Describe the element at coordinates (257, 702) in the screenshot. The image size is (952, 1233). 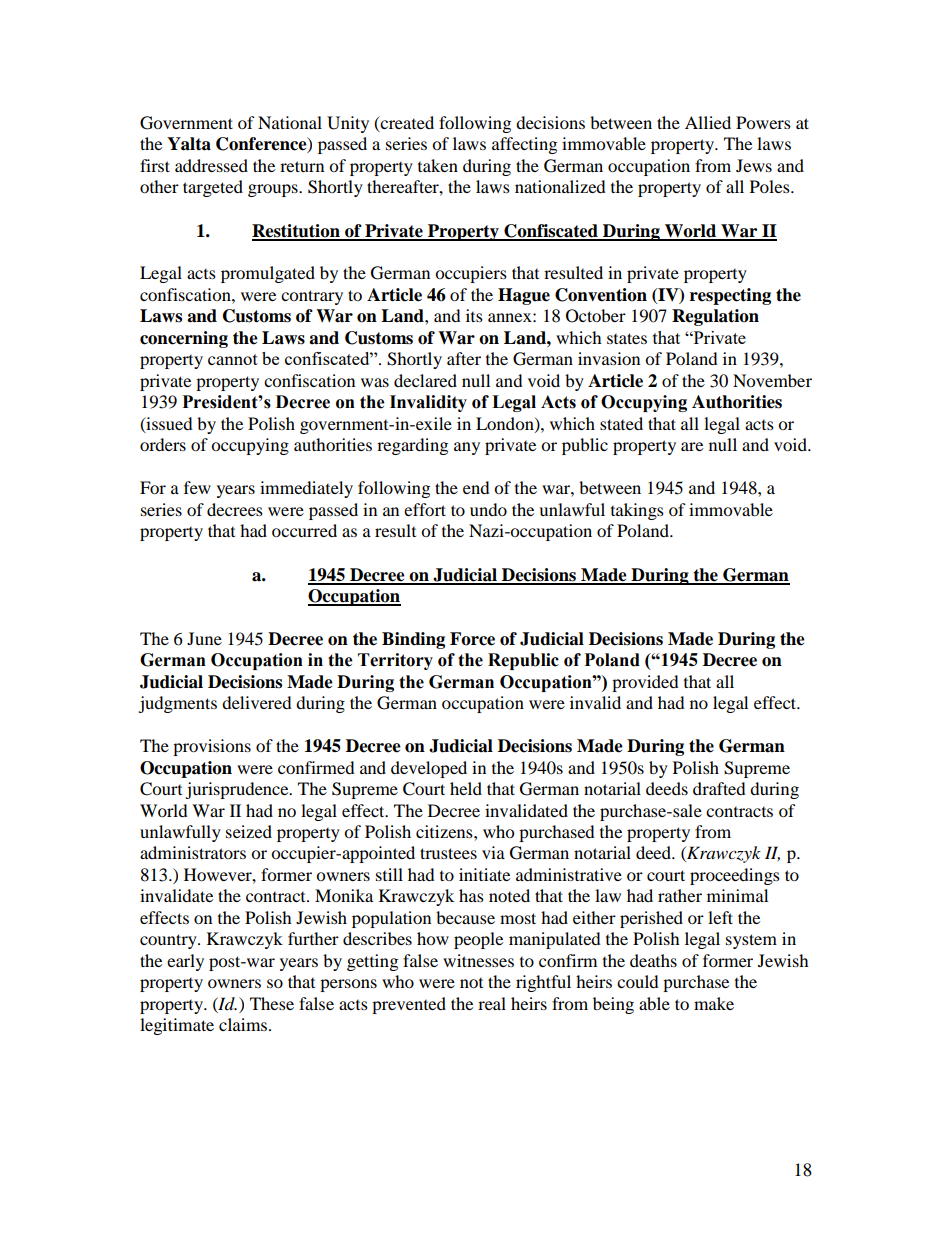
I see `delivered` at that location.
